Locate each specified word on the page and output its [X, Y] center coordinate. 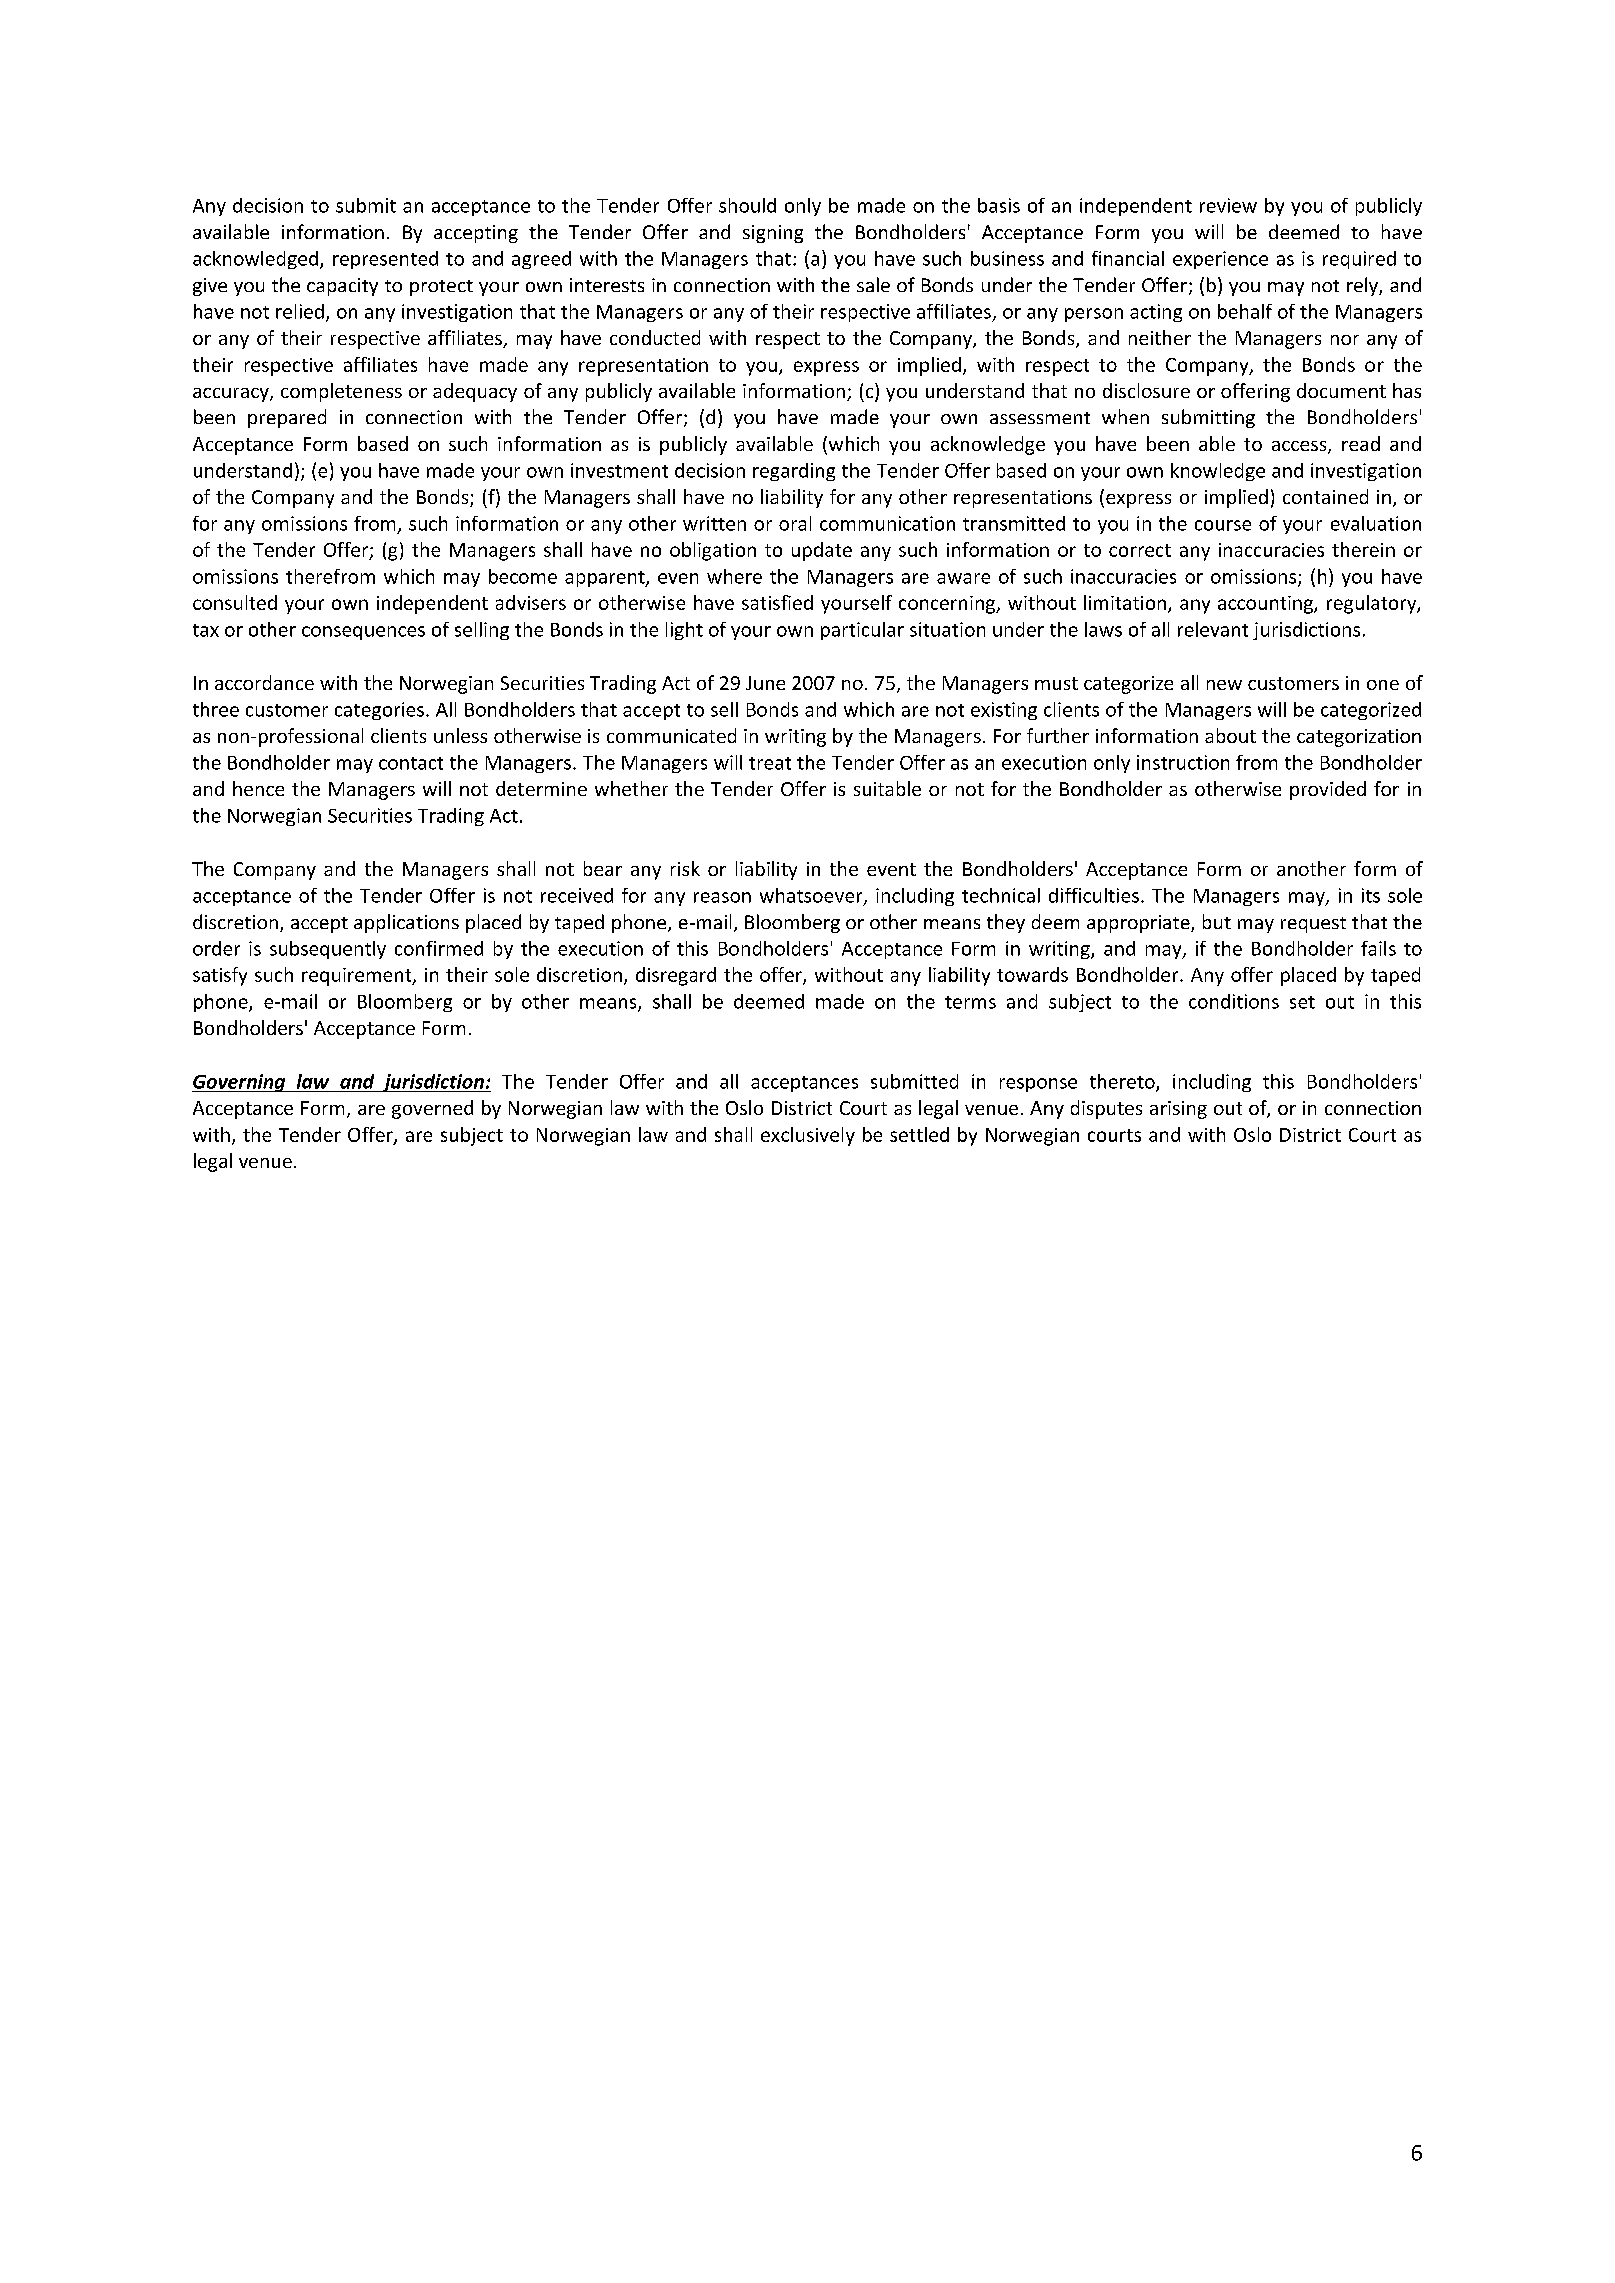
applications [406, 923]
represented [385, 260]
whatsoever [812, 896]
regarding [794, 472]
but [1217, 921]
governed [432, 1109]
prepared [287, 418]
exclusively [808, 1136]
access [1300, 447]
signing [773, 234]
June [765, 683]
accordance [264, 682]
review [1228, 205]
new [1224, 685]
